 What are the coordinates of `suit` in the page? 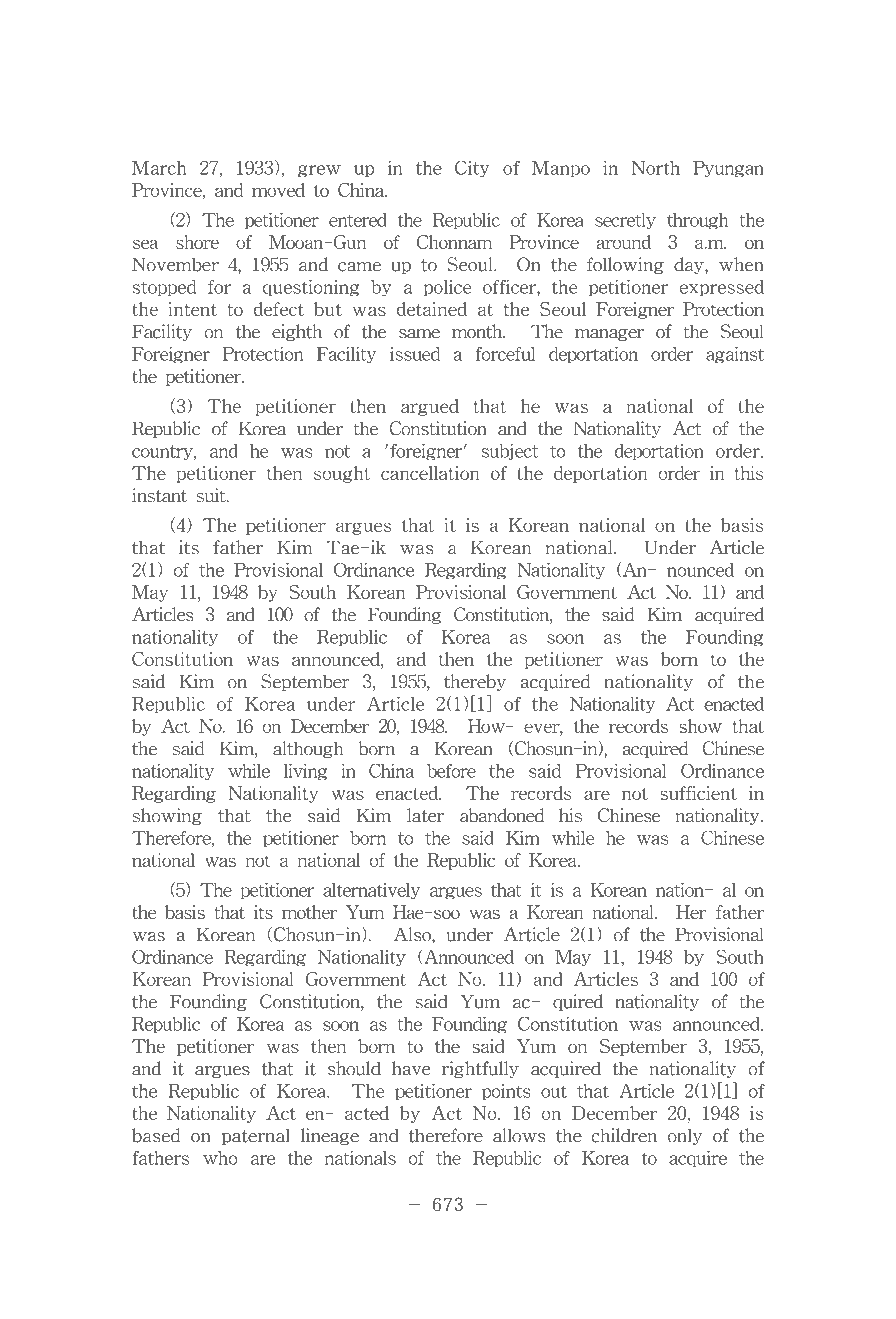 It's located at (213, 495).
